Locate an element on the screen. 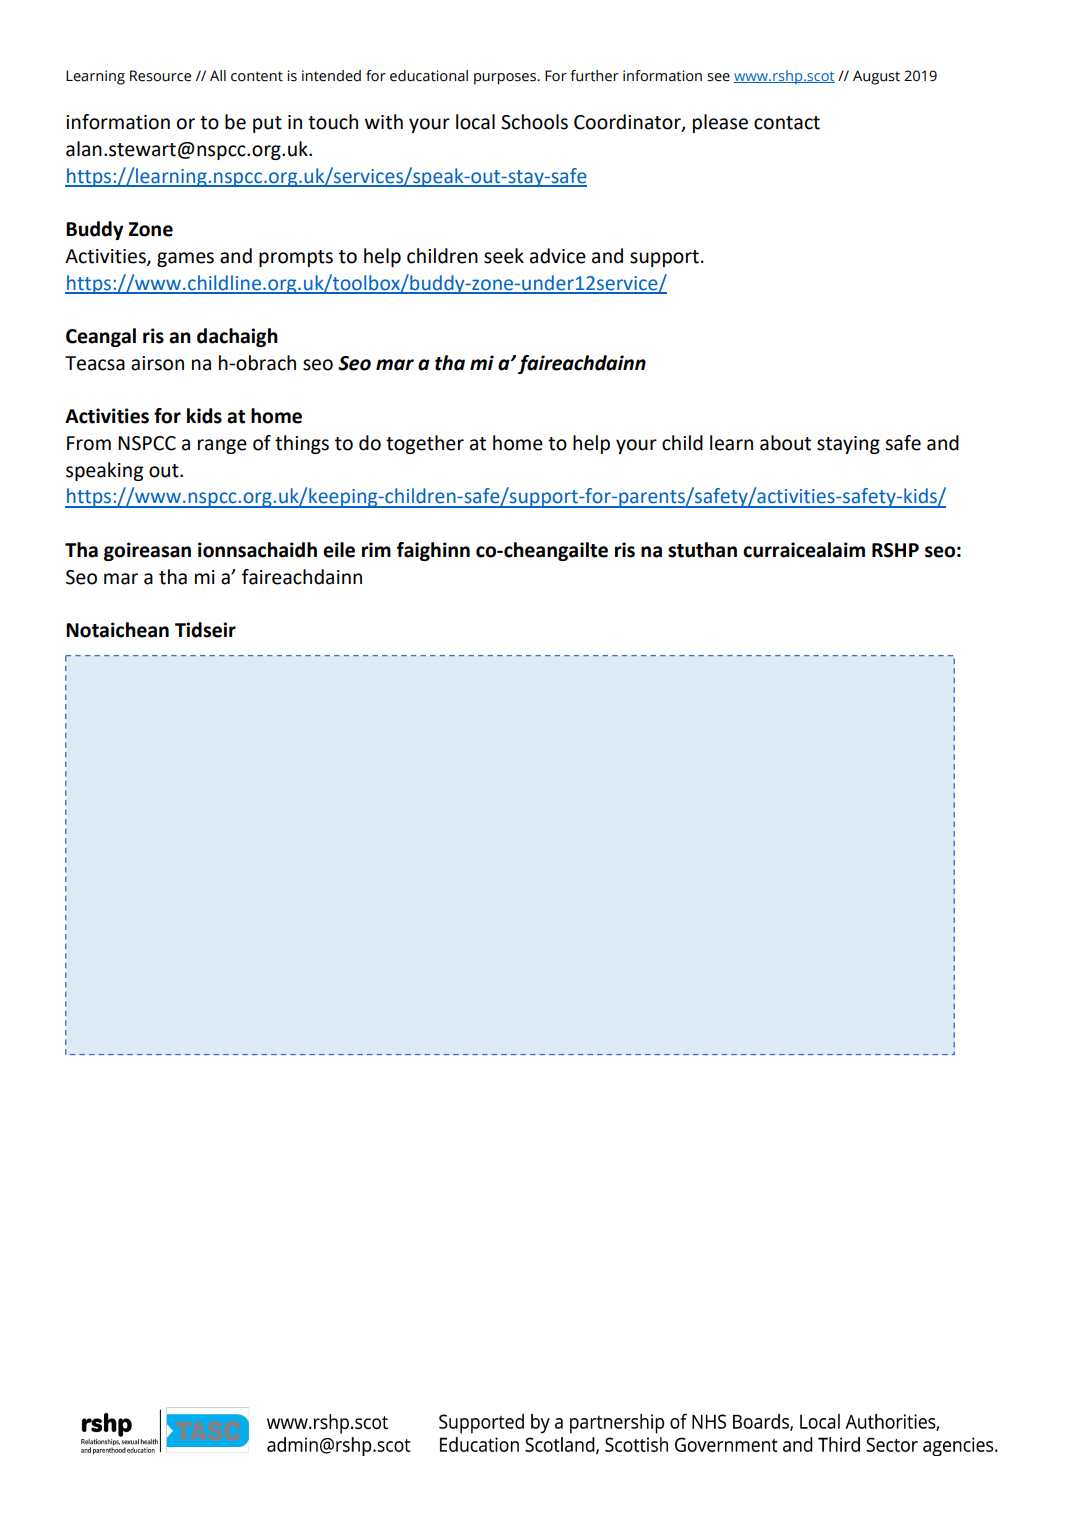 The width and height of the screenshot is (1087, 1537). range is located at coordinates (222, 446).
